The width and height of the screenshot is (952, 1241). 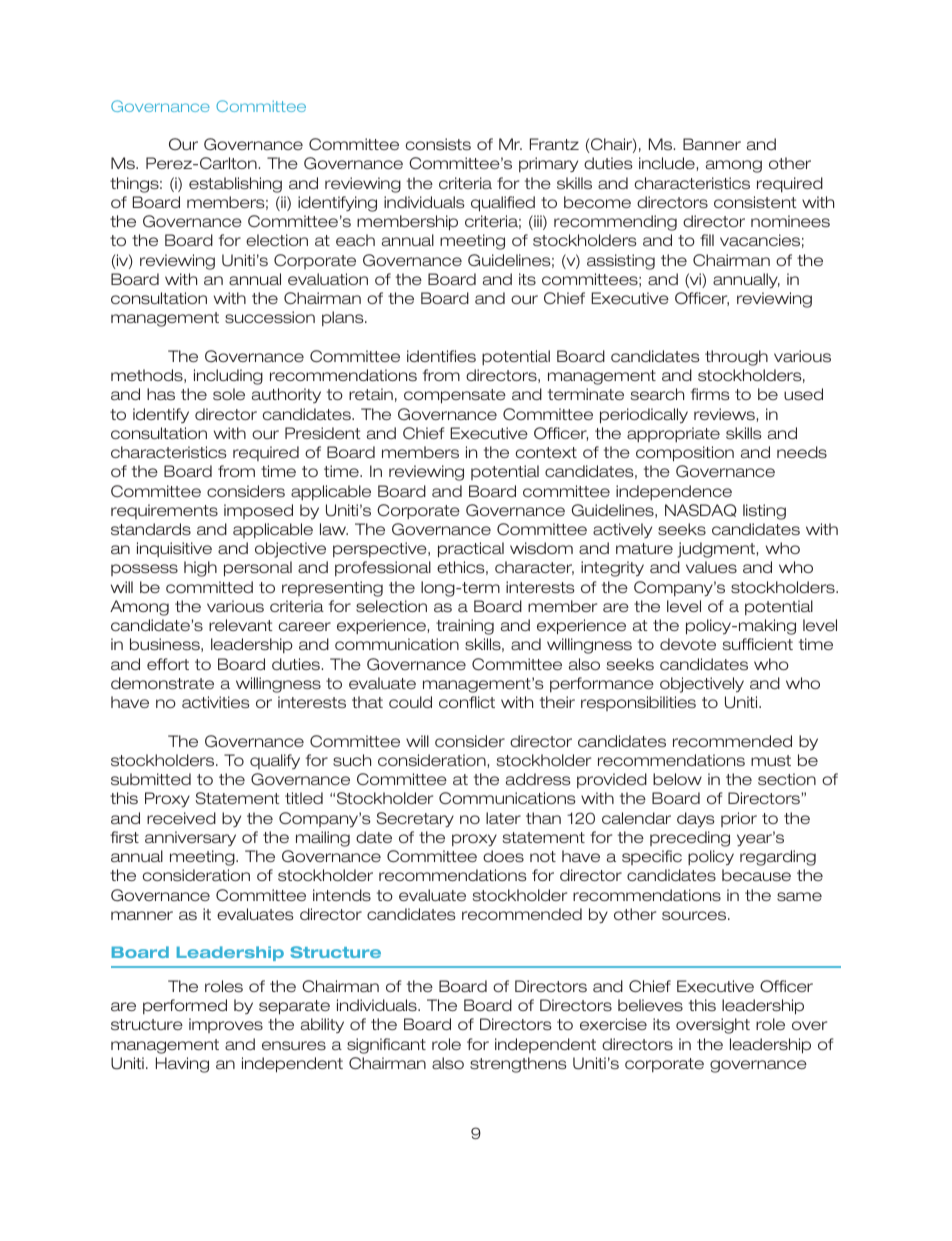 I want to click on training, so click(x=465, y=627).
